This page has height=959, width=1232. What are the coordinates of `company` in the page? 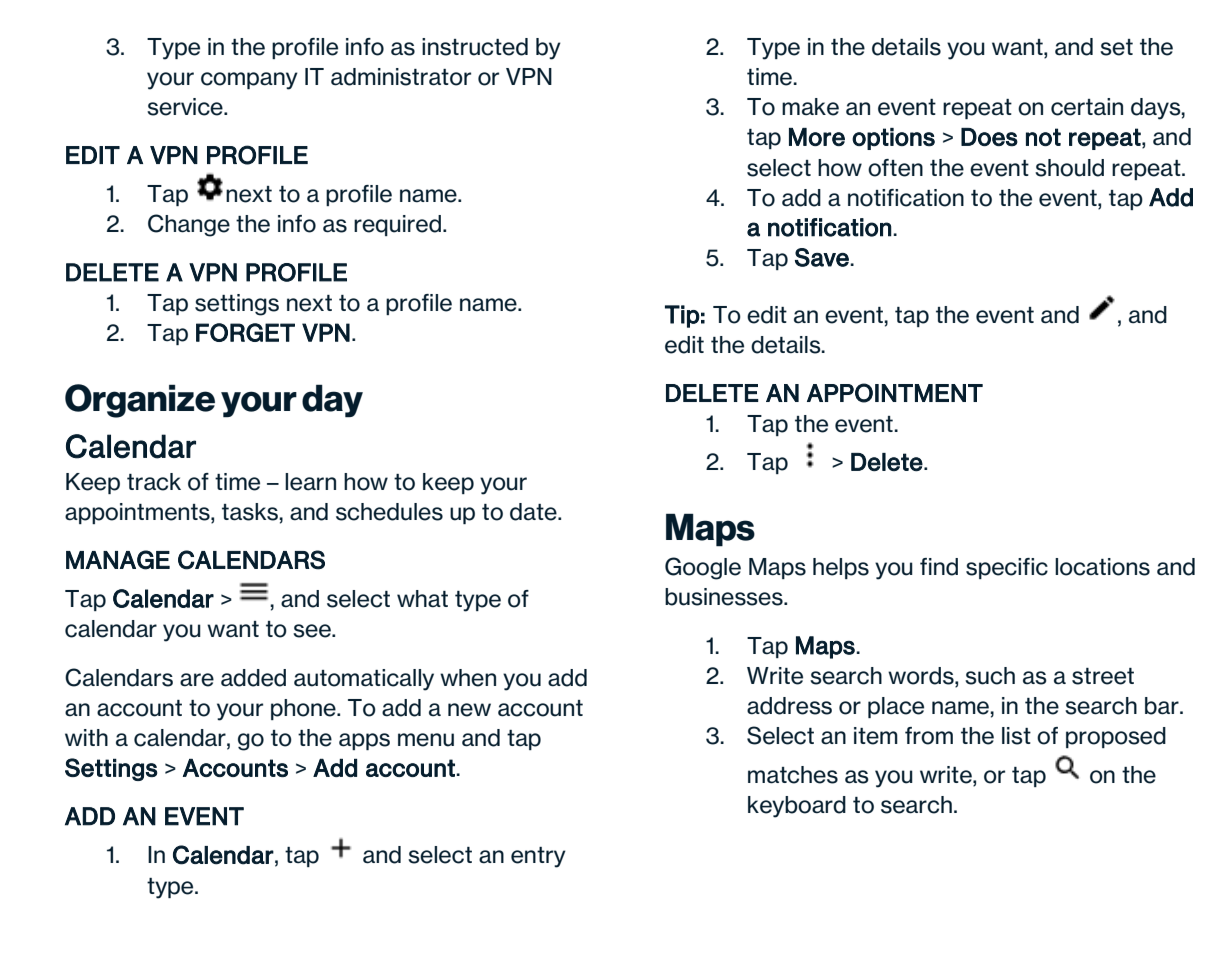 It's located at (249, 81).
